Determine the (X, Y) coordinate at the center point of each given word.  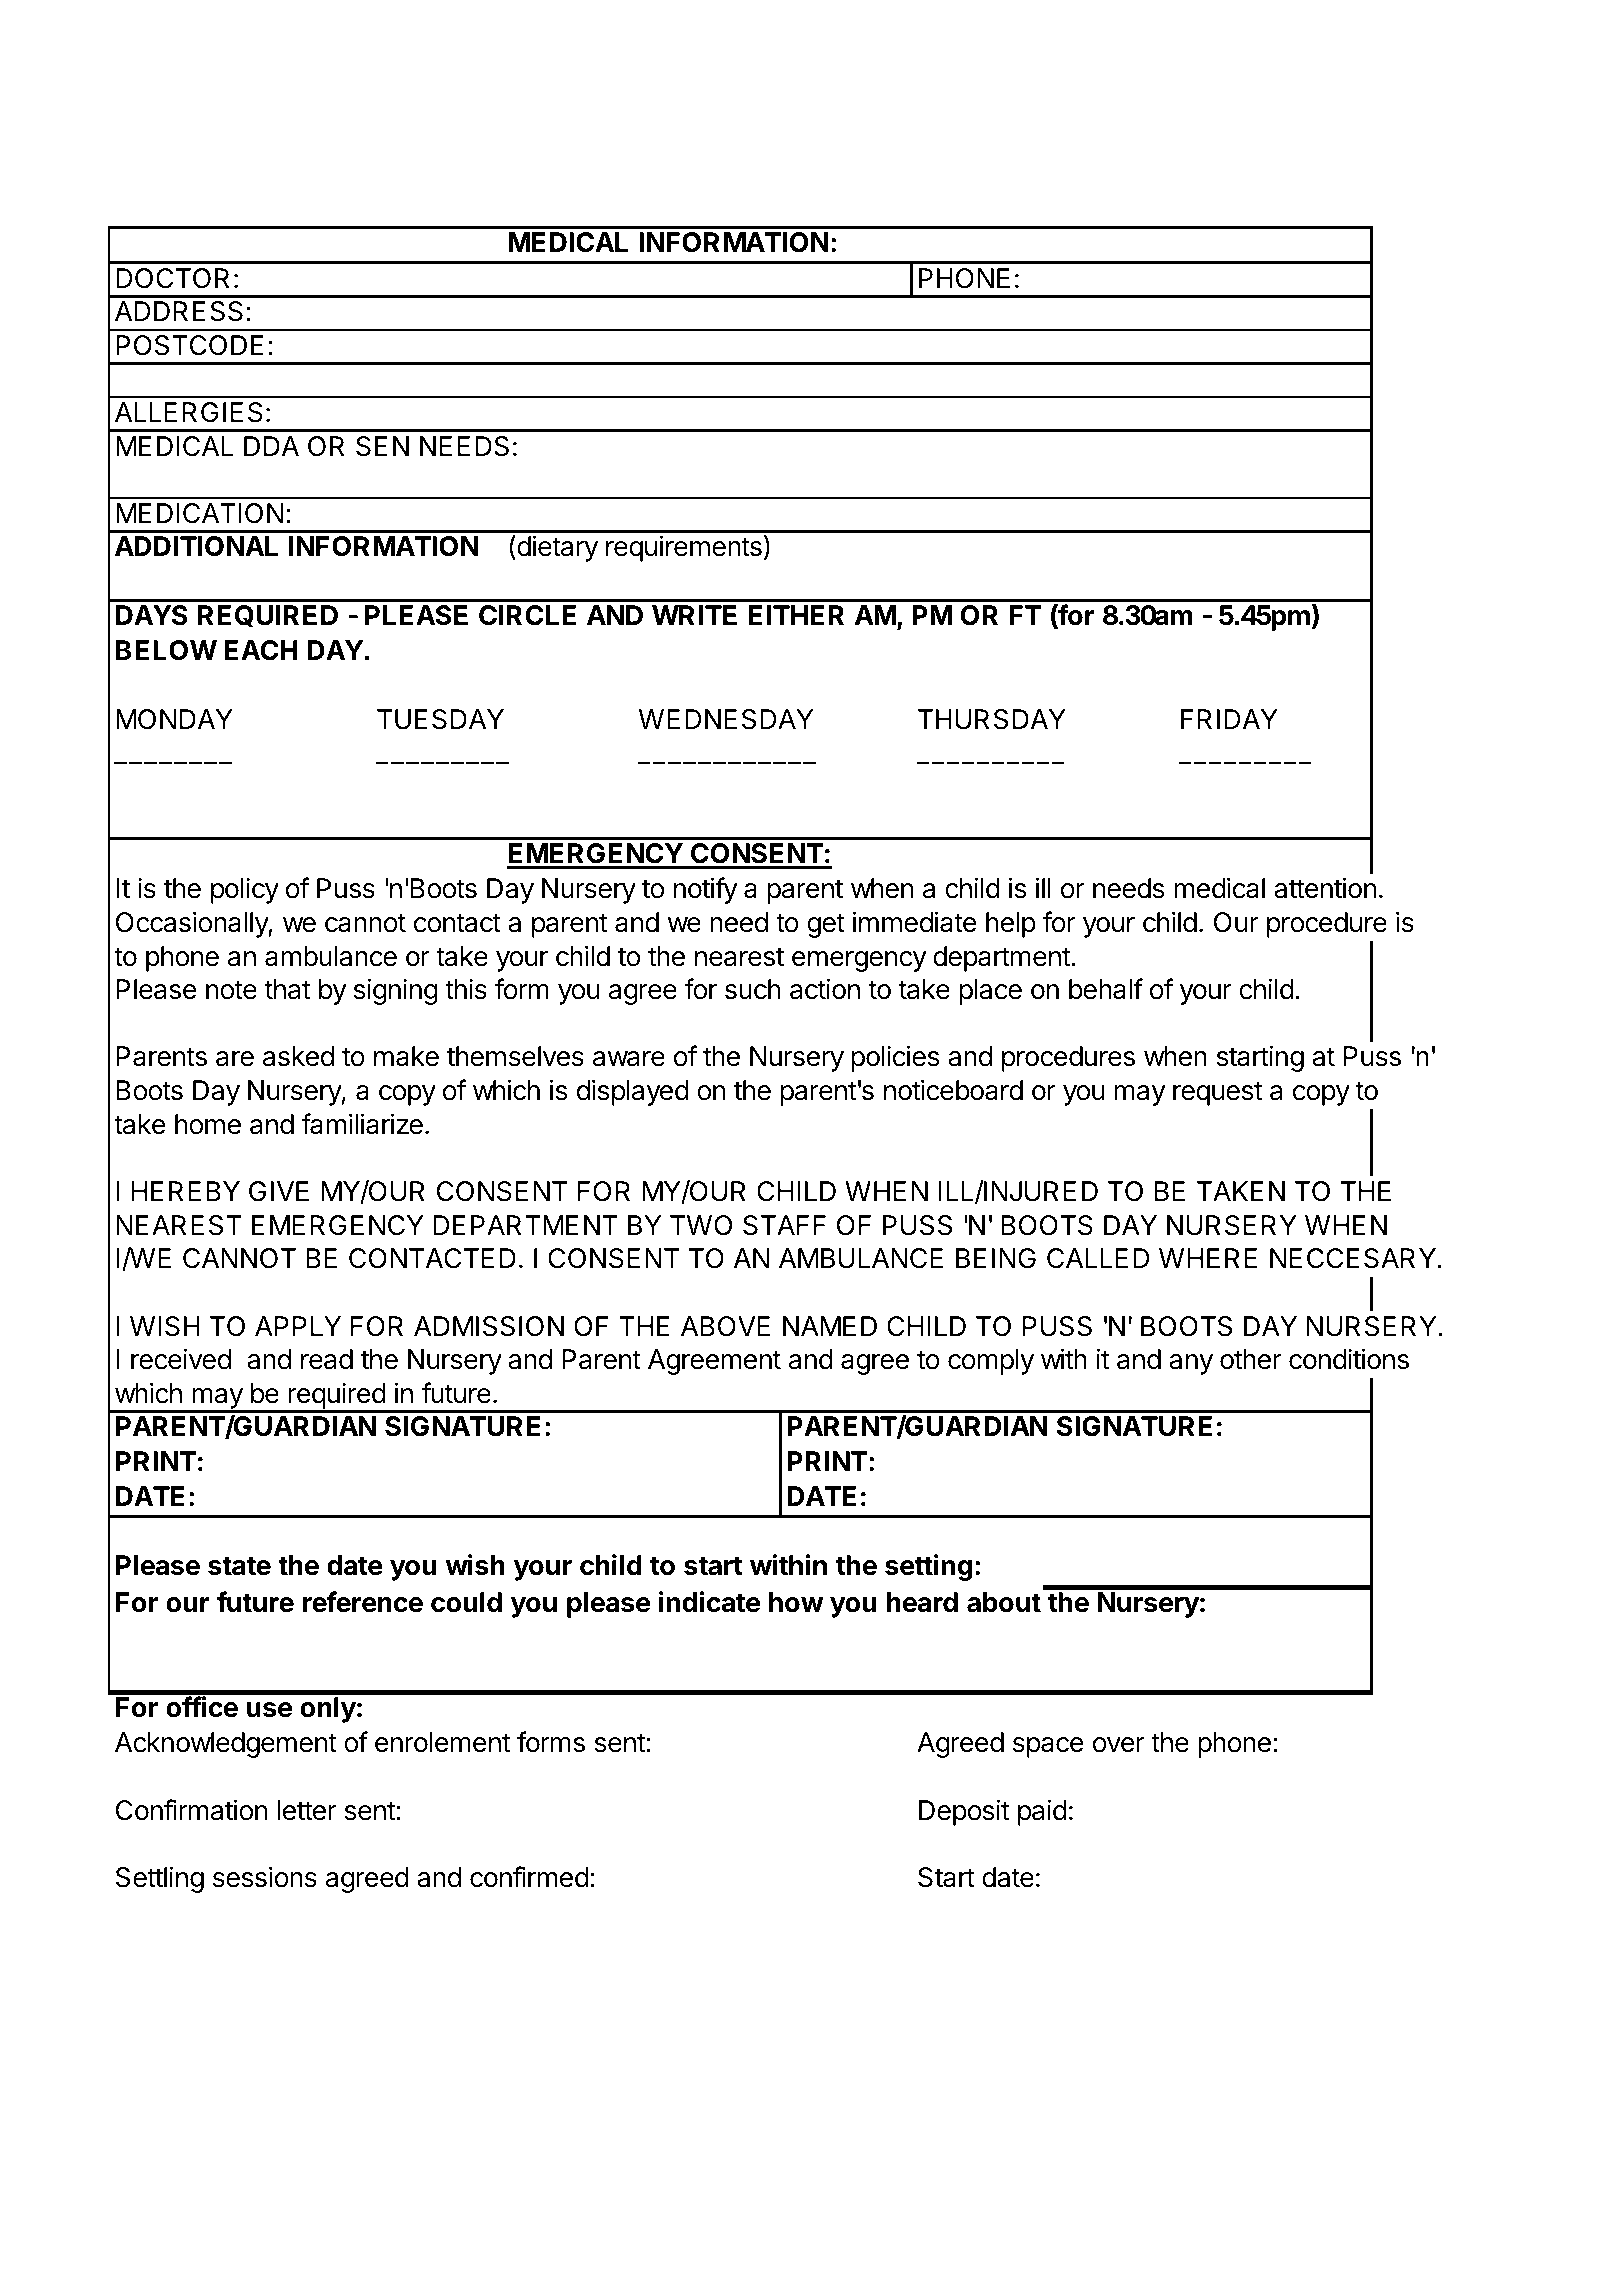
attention (1325, 888)
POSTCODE (190, 345)
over (1119, 1745)
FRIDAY (1229, 719)
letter (307, 1810)
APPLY (298, 1326)
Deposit (964, 1812)
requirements (684, 548)
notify (706, 890)
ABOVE (725, 1326)
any (1191, 1364)
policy (245, 890)
